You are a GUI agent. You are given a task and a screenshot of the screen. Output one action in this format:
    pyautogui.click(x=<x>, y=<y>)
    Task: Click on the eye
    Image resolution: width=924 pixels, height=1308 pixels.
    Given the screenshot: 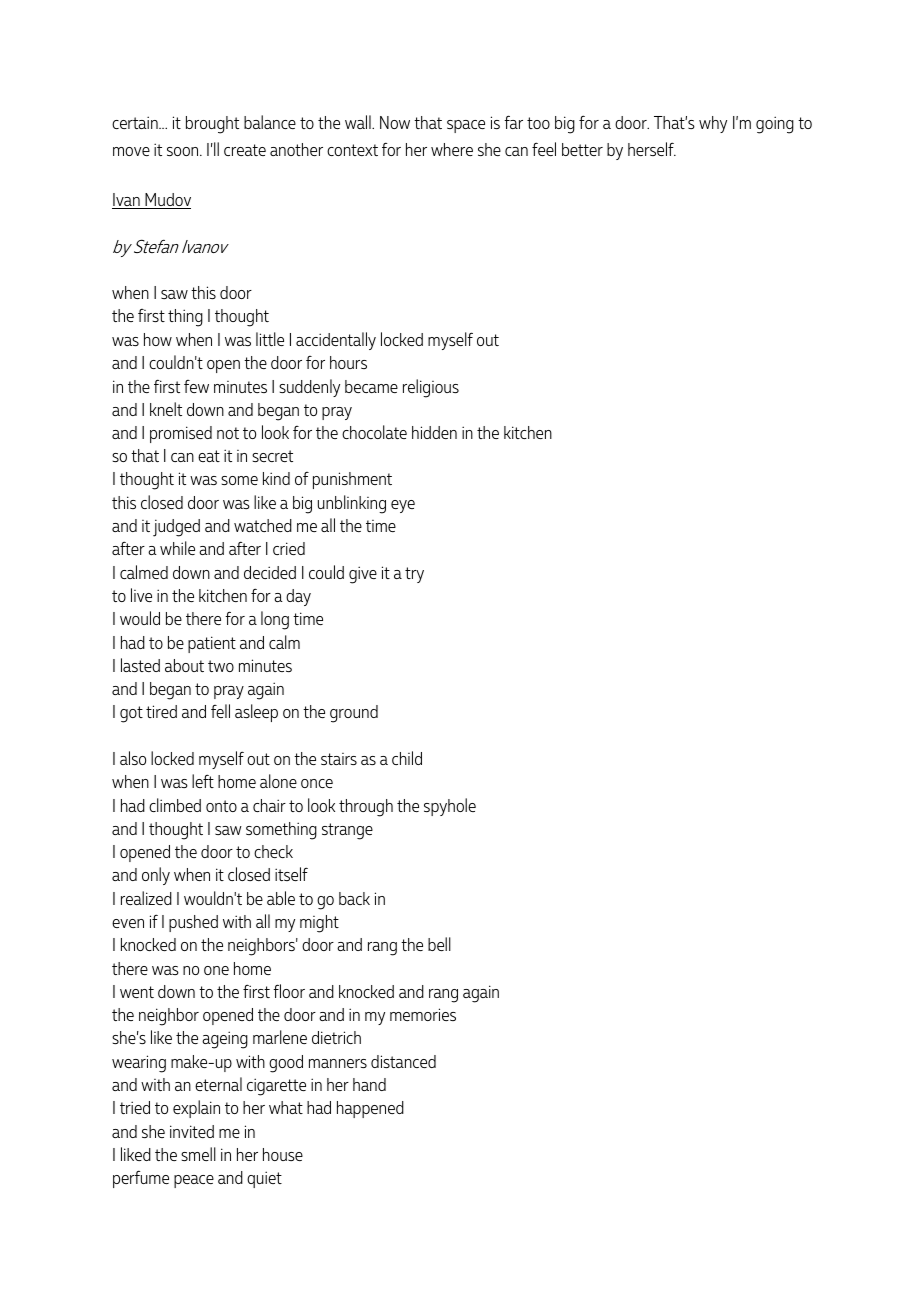 What is the action you would take?
    pyautogui.click(x=403, y=506)
